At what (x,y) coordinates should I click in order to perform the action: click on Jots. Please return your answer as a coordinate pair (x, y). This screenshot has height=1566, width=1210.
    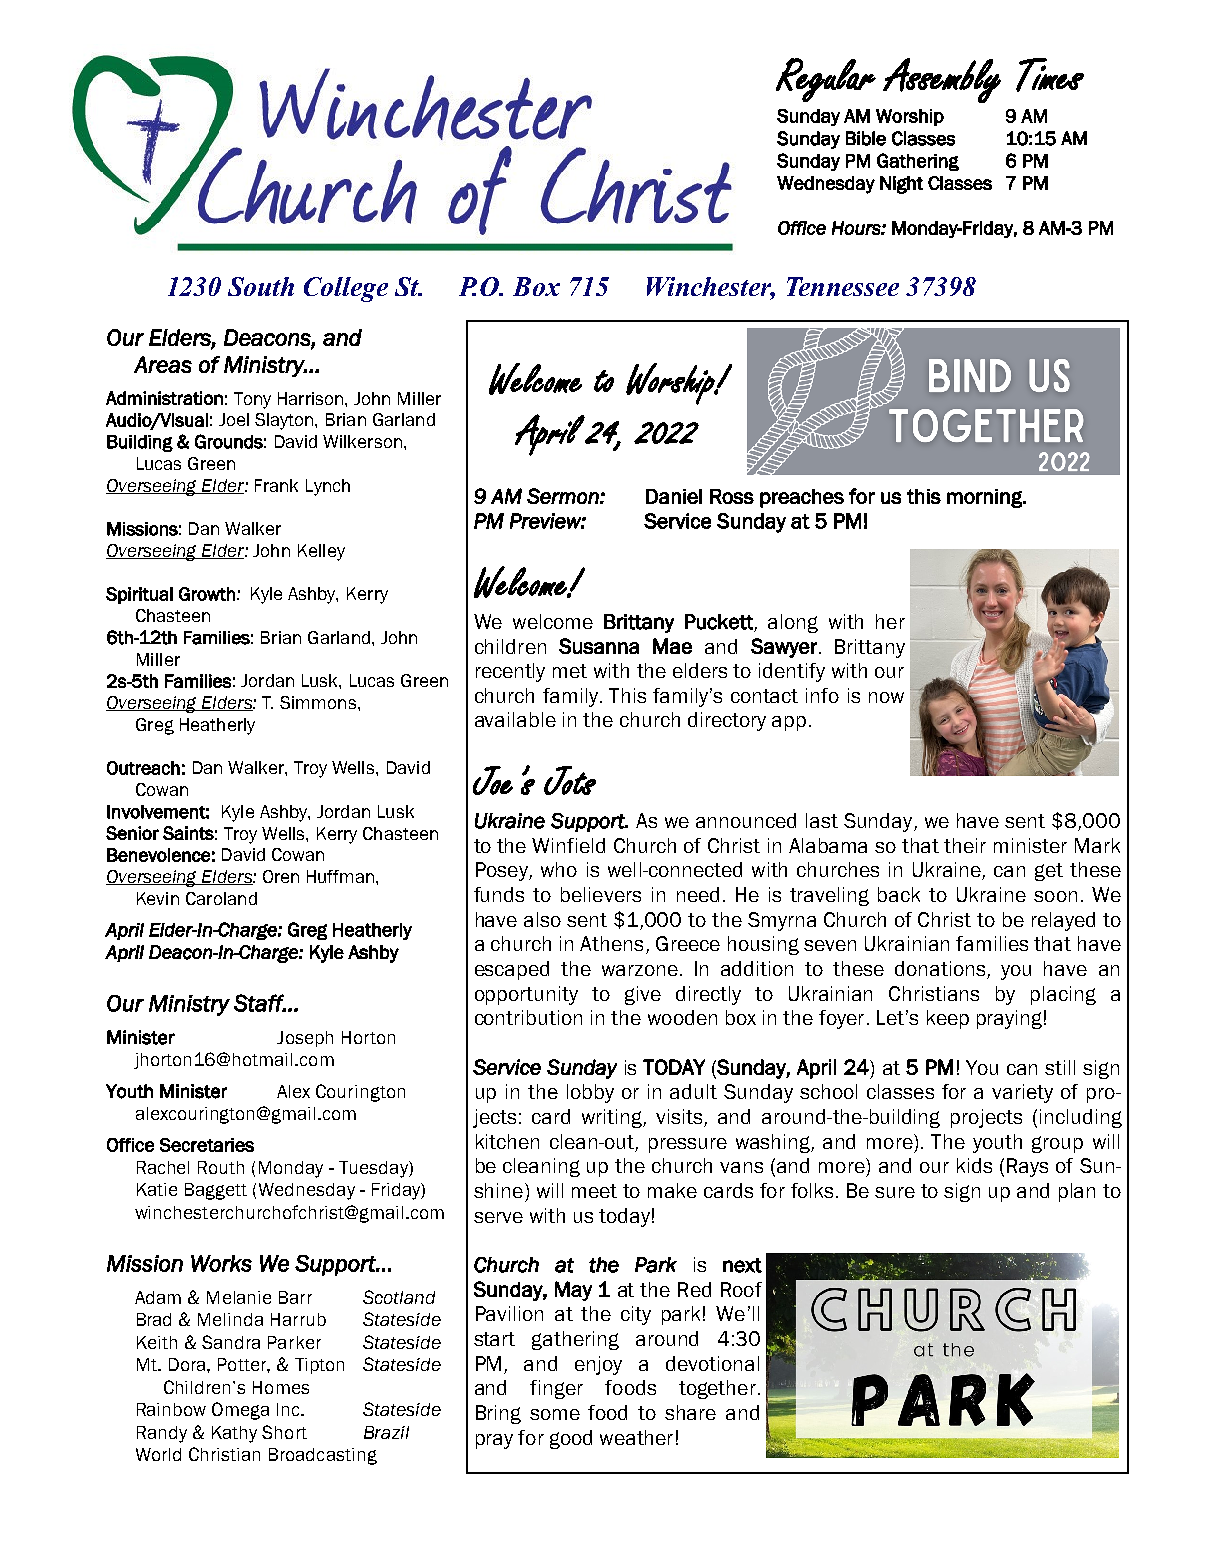
    Looking at the image, I should click on (570, 780).
